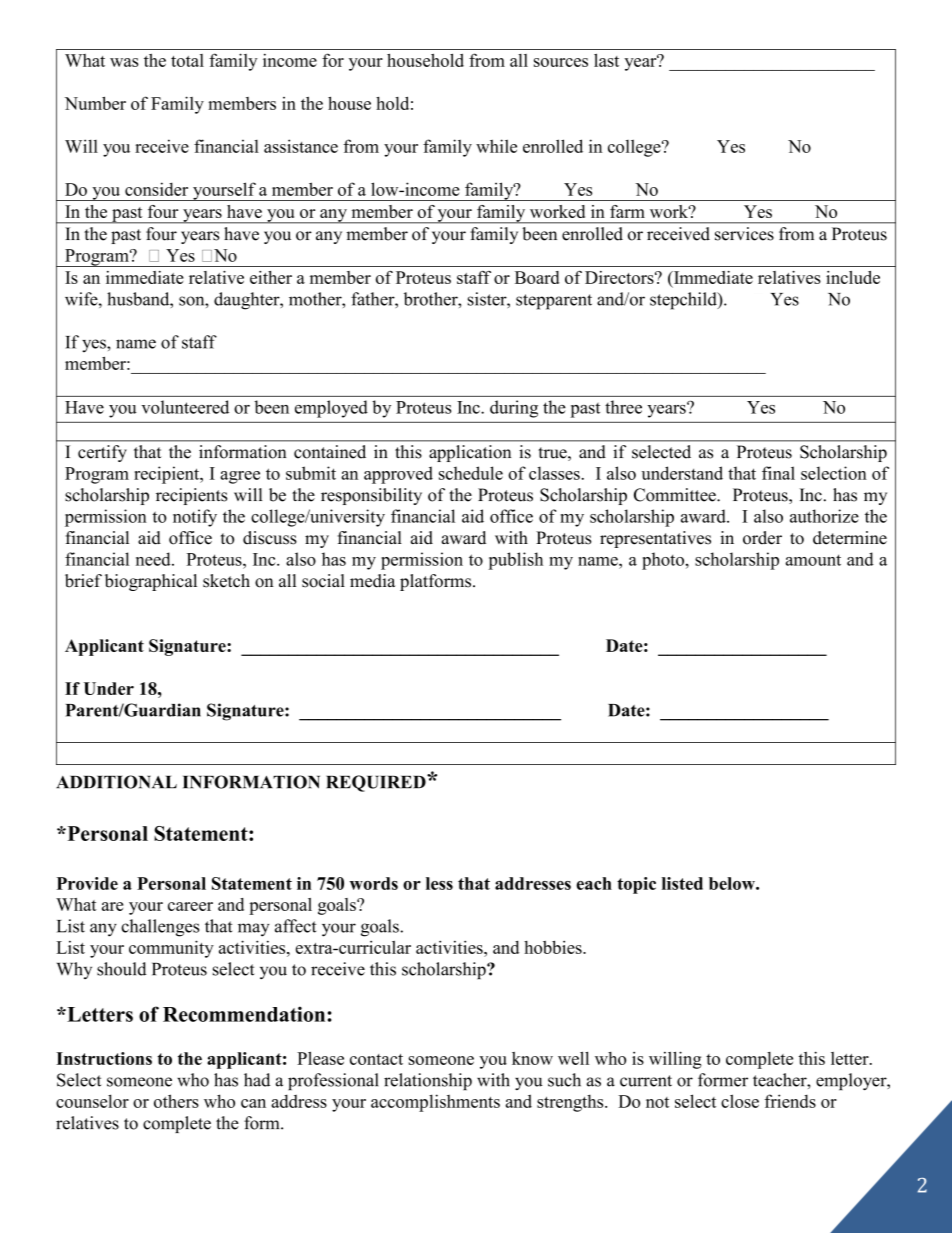 The height and width of the screenshot is (1233, 952). What do you see at coordinates (496, 146) in the screenshot?
I see `while` at bounding box center [496, 146].
